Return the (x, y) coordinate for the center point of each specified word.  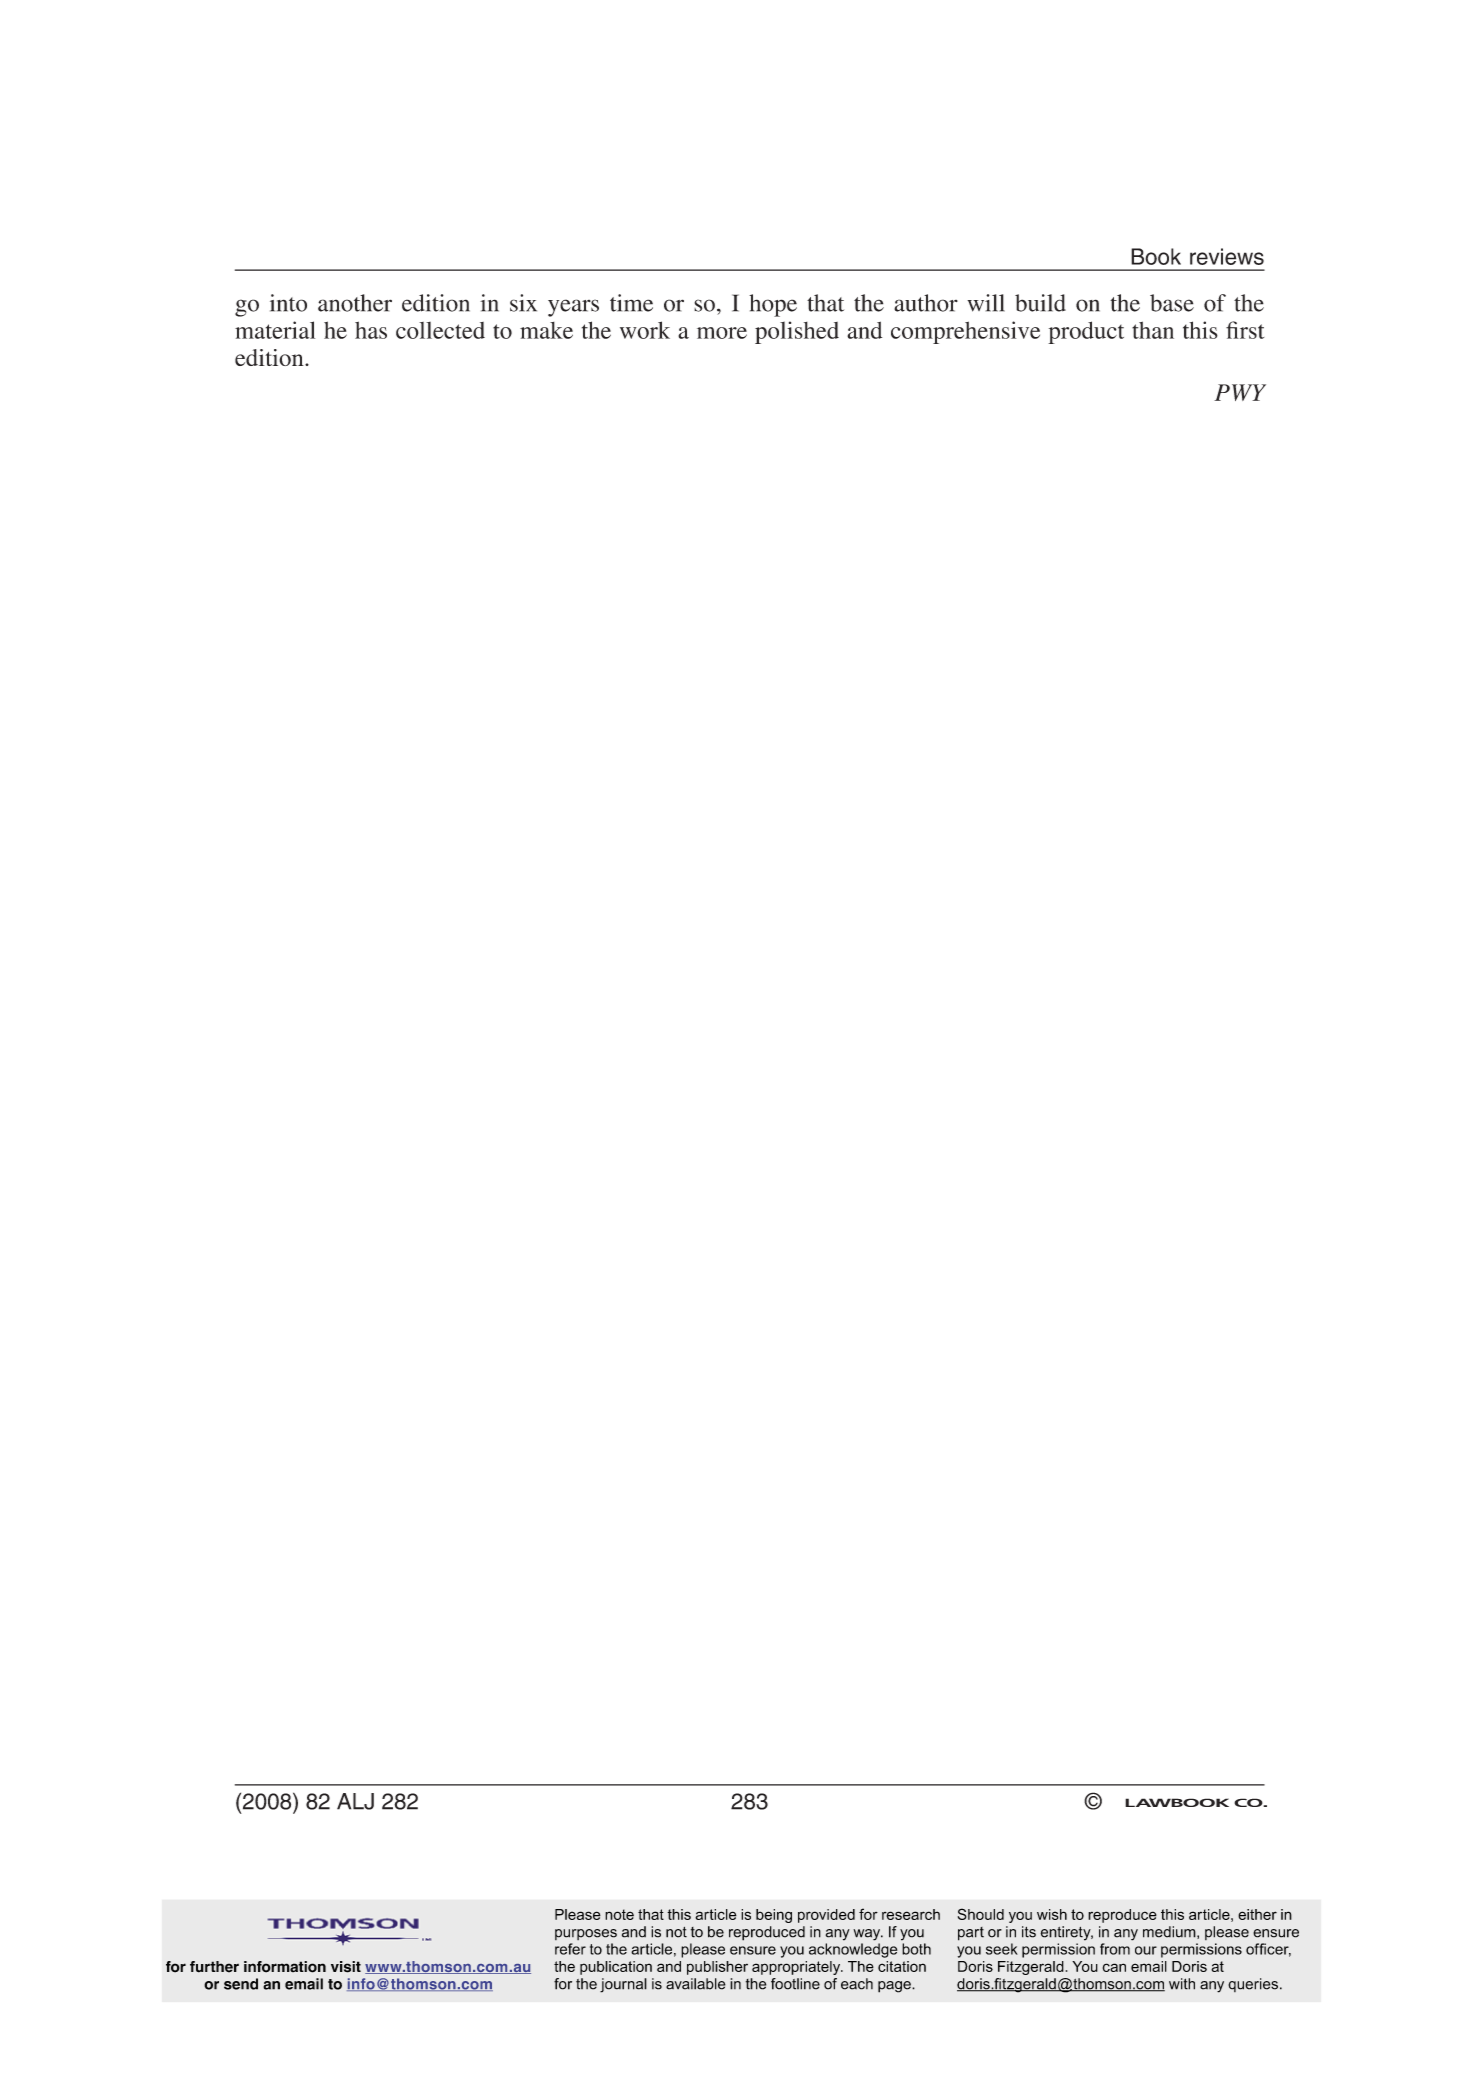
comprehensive (965, 332)
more (722, 333)
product (1086, 332)
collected (440, 330)
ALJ (355, 1801)
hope (773, 305)
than (1153, 330)
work (645, 330)
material (275, 330)
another (355, 303)
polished (797, 332)
